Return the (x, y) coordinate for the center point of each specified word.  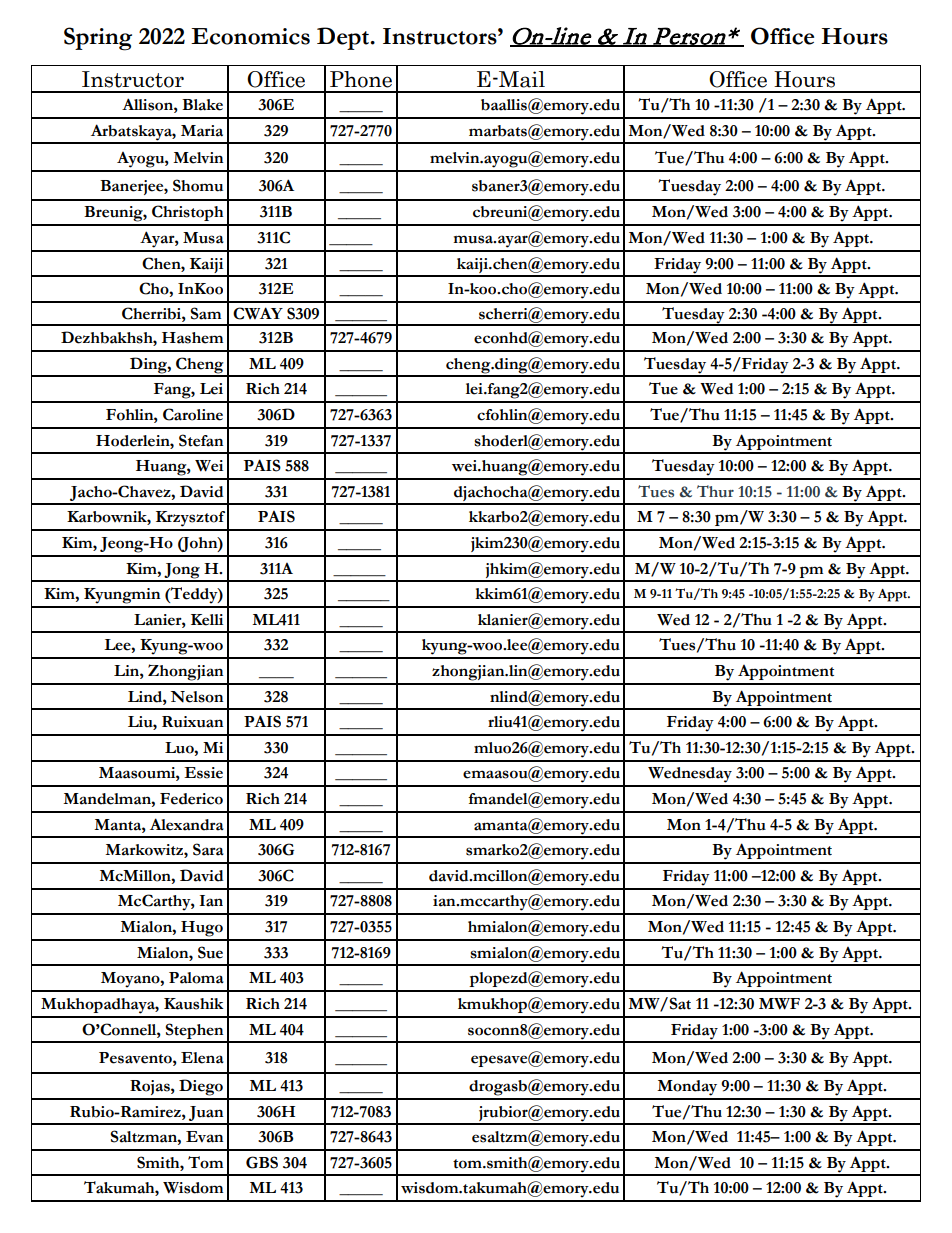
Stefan (201, 440)
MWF (779, 1004)
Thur (715, 491)
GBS (262, 1162)
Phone (361, 79)
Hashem (192, 338)
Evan (204, 1137)
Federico (191, 799)
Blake (202, 105)
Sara (208, 849)
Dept (344, 38)
